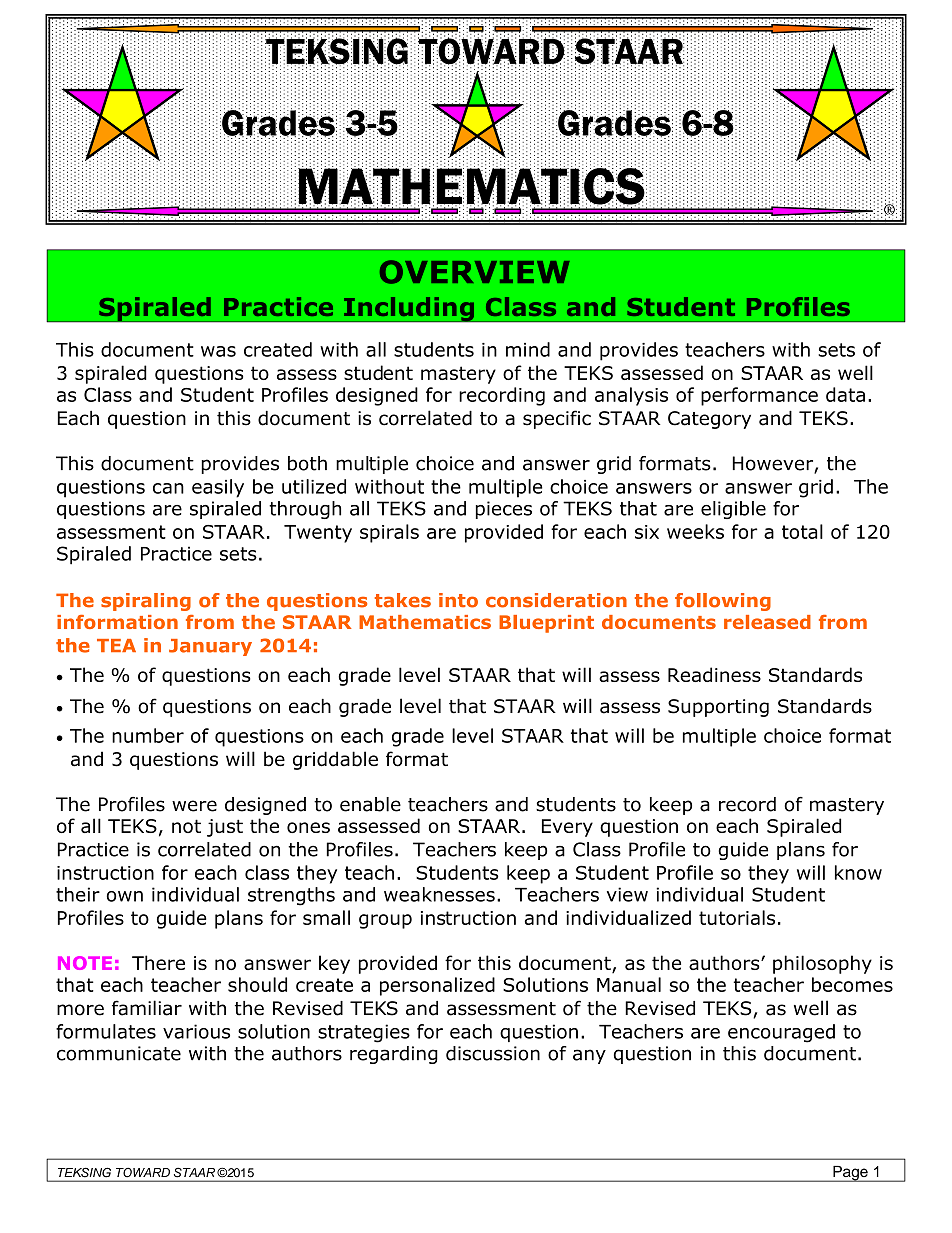  Describe the element at coordinates (437, 986) in the screenshot. I see `personalized` at that location.
